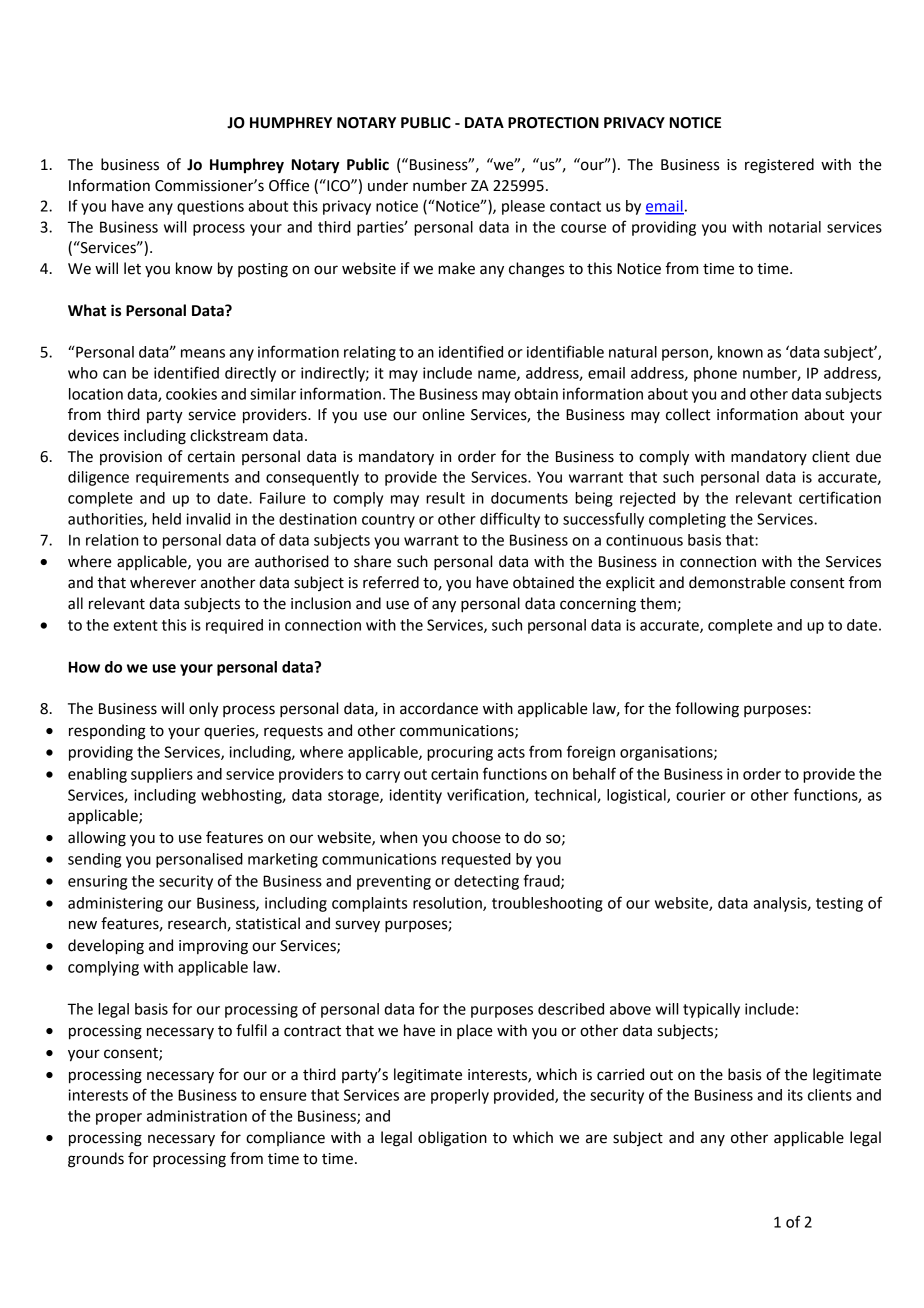  I want to click on its, so click(795, 1095).
